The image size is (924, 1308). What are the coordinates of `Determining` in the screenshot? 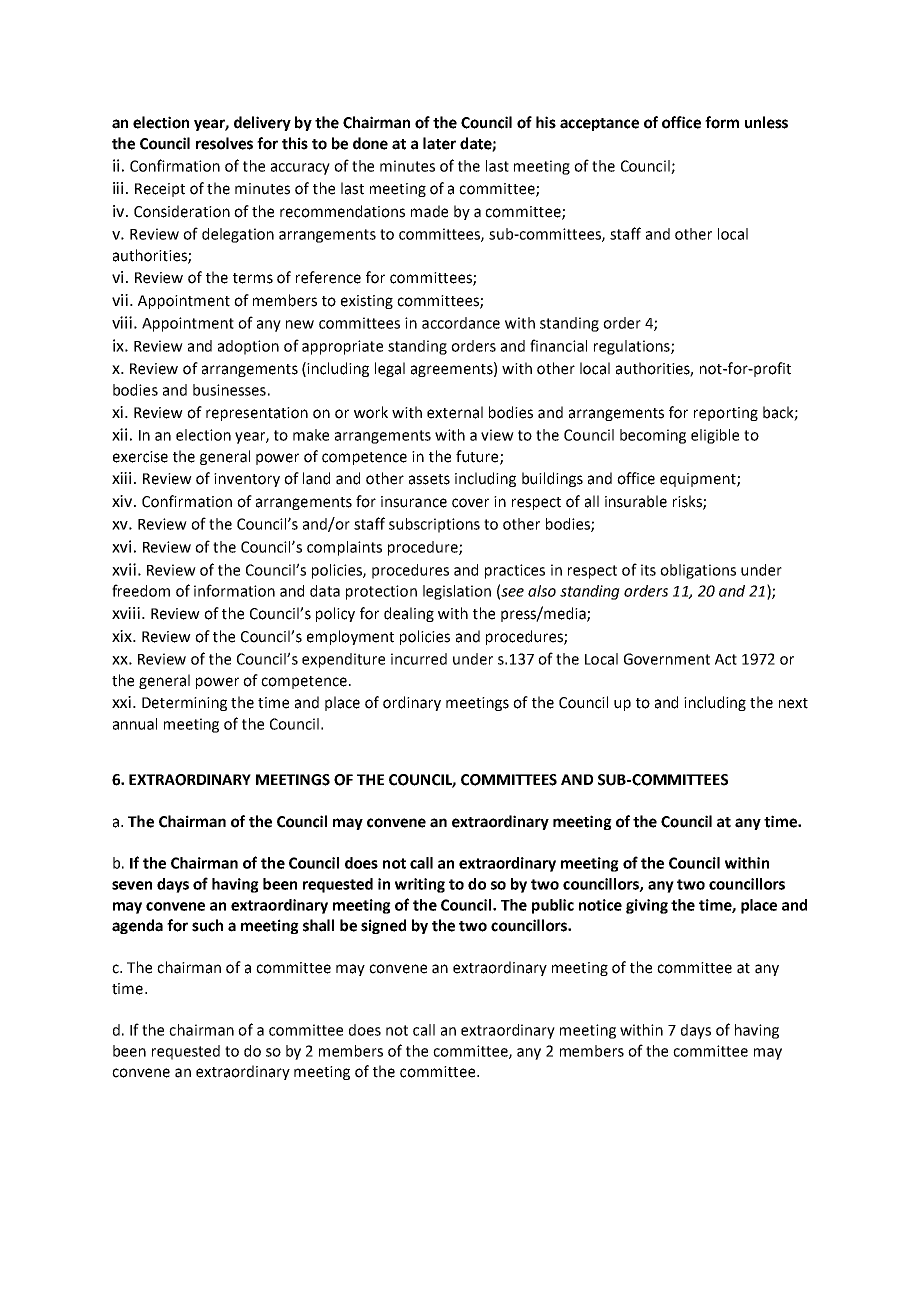 It's located at (184, 704).
